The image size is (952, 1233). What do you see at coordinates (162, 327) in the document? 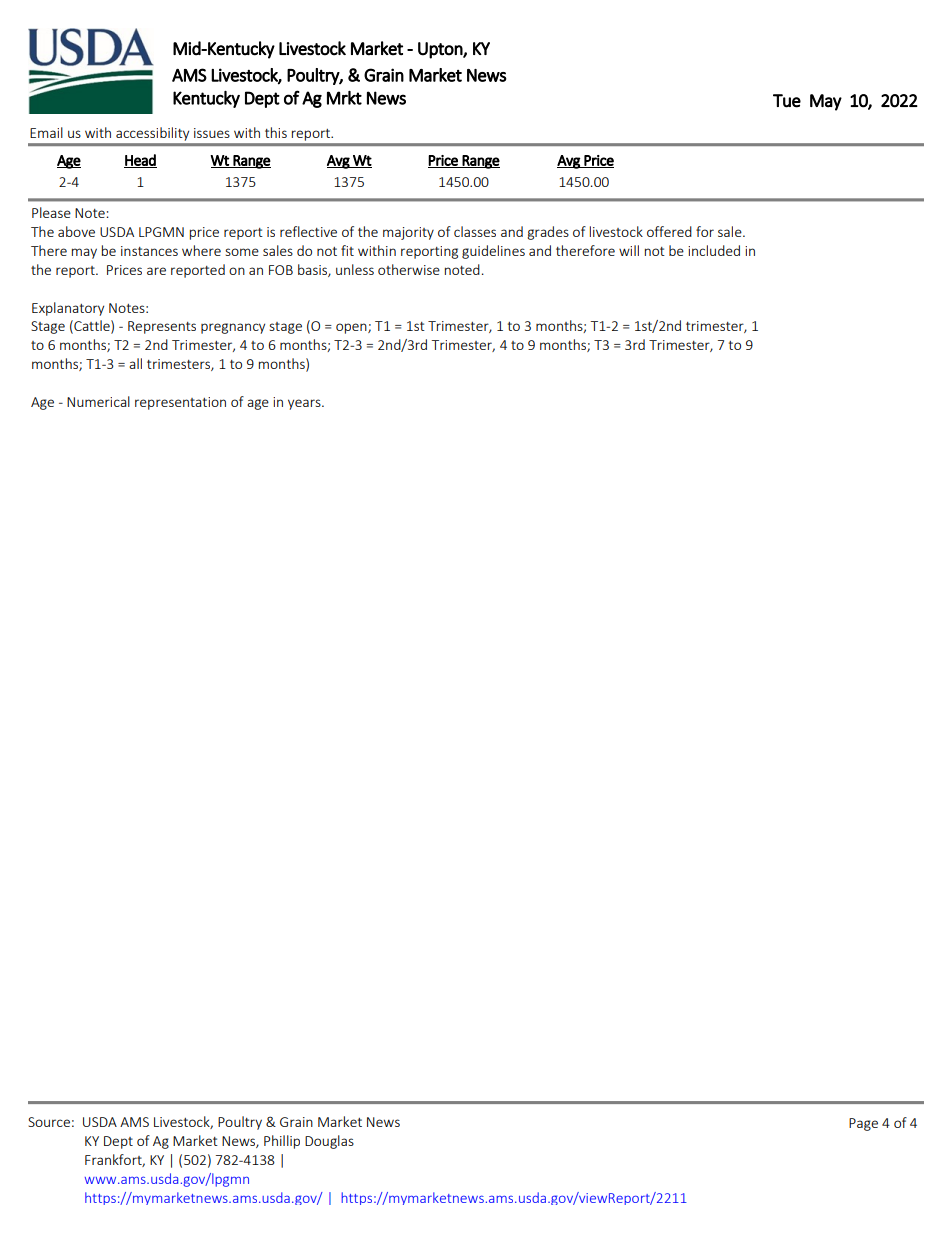
I see `Represents` at bounding box center [162, 327].
